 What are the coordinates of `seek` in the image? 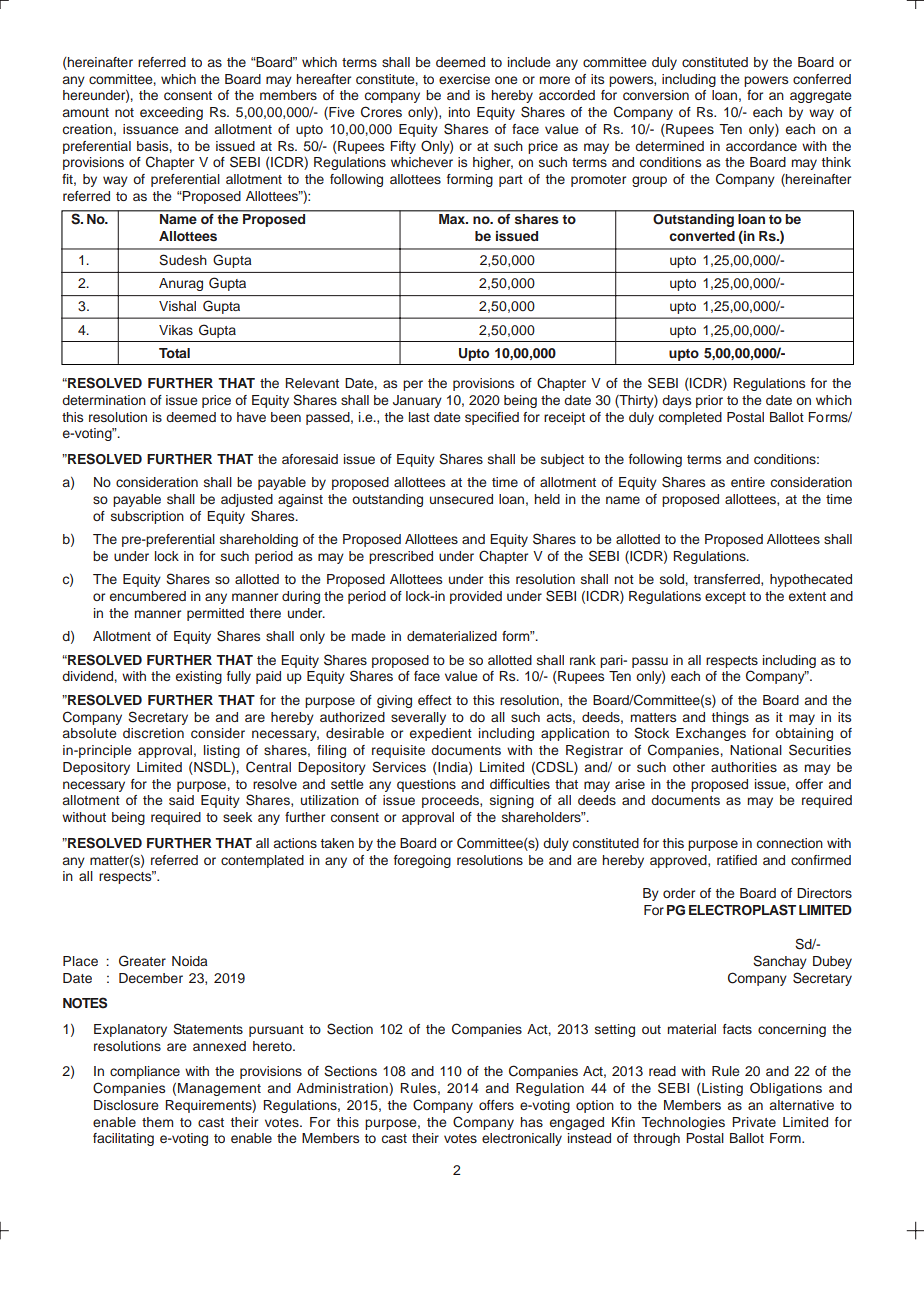 It's located at (237, 817).
